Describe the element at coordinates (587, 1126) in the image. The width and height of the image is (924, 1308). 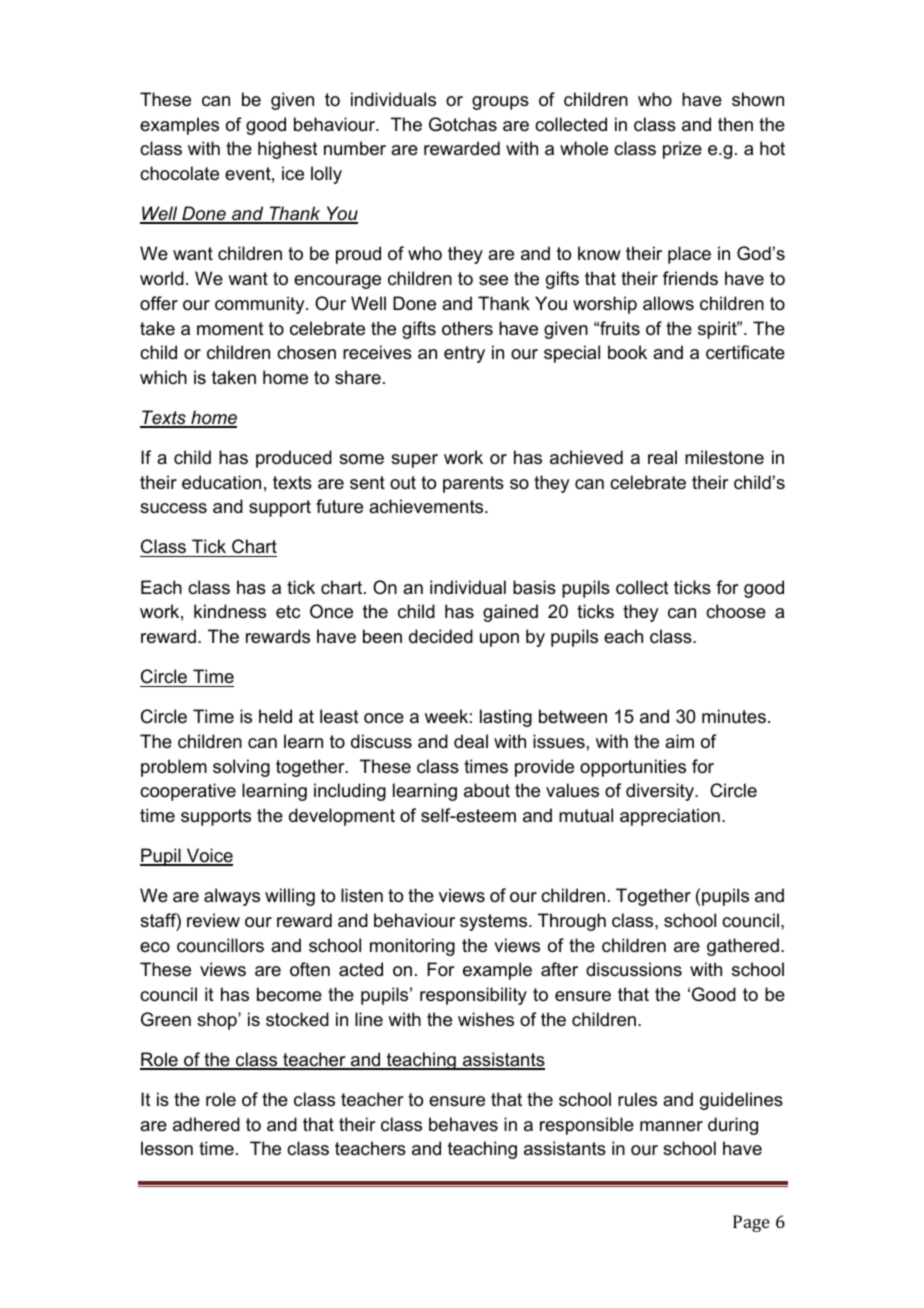
I see `responsible` at that location.
